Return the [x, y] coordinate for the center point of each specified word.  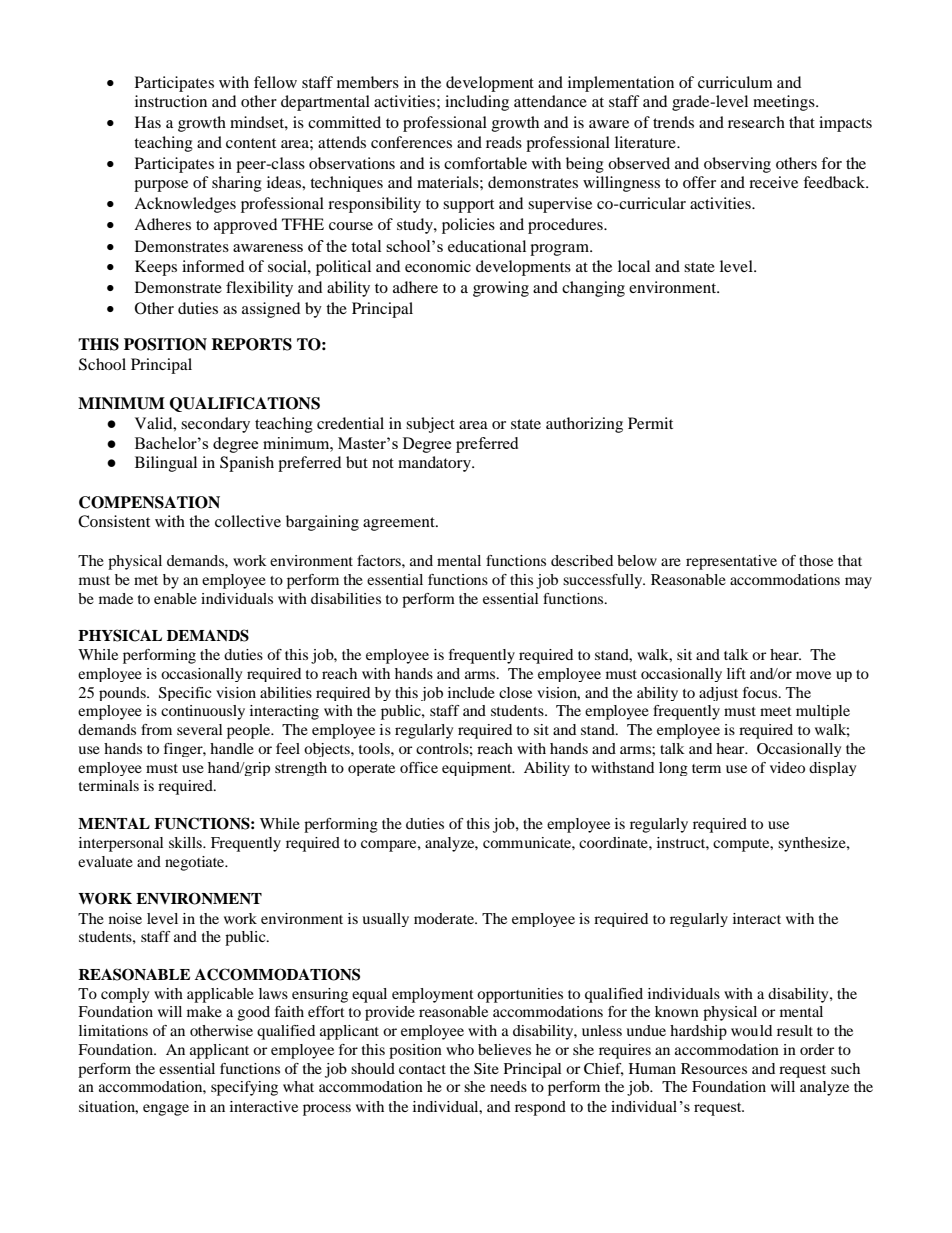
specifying [244, 1088]
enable [175, 598]
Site [486, 1069]
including [477, 103]
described [582, 560]
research [756, 122]
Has [148, 122]
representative [731, 562]
